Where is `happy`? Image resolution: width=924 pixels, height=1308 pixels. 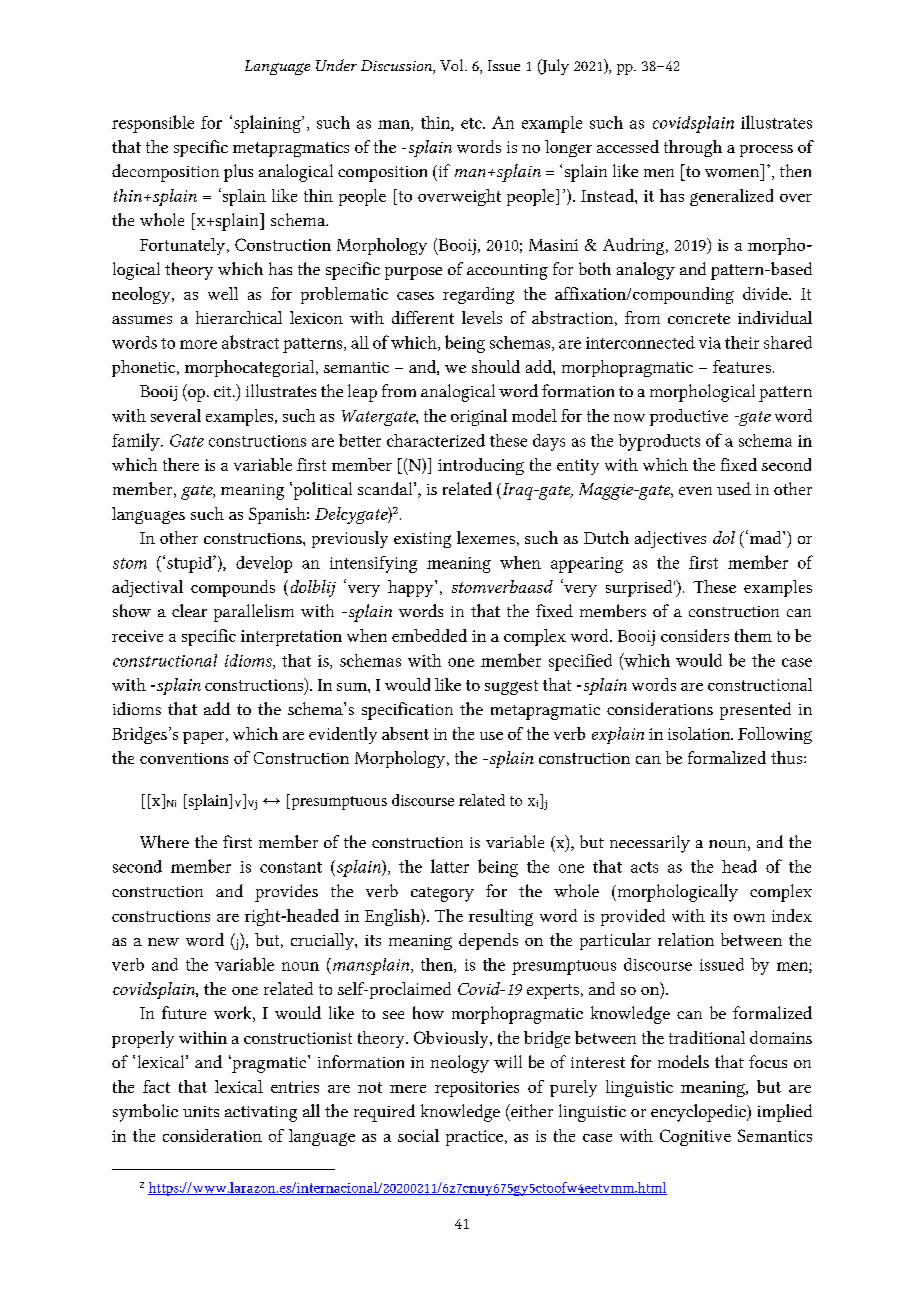
happy is located at coordinates (412, 588).
